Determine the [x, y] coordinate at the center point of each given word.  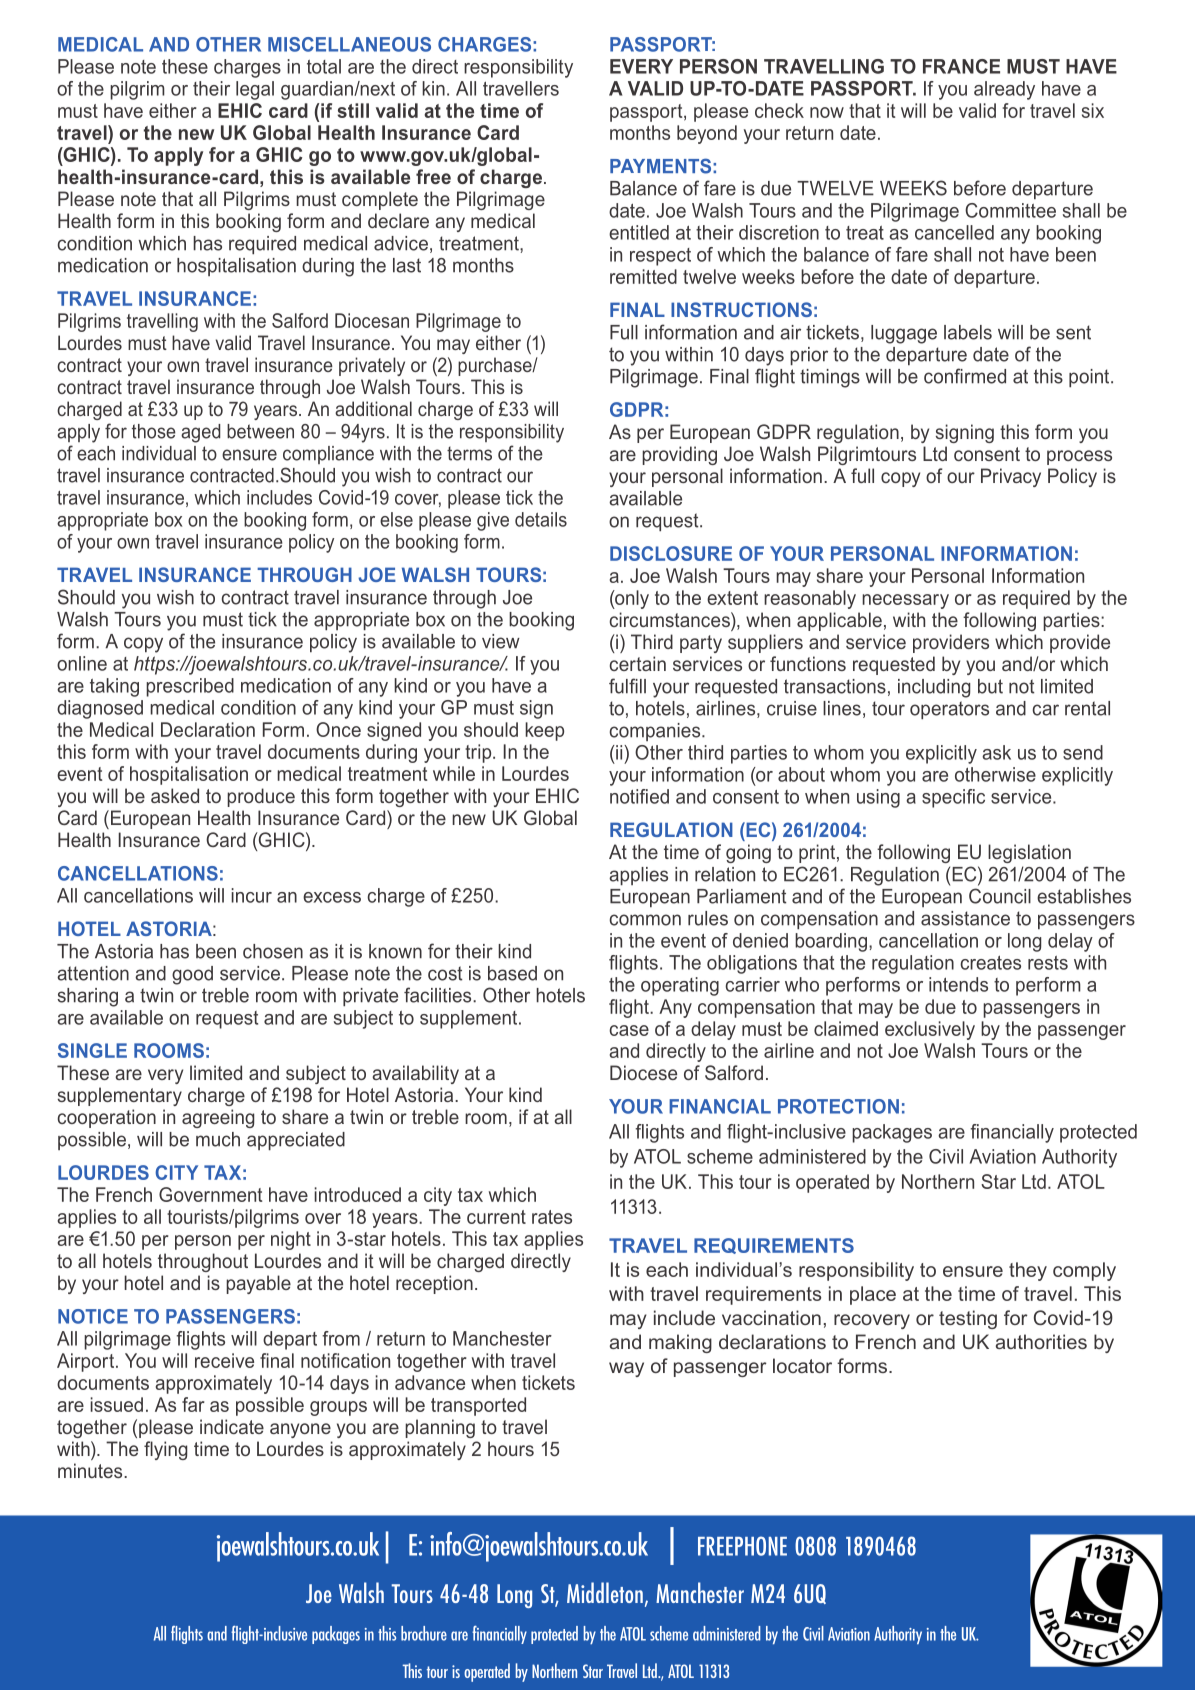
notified [639, 796]
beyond [707, 134]
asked [175, 795]
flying [165, 1450]
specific [953, 798]
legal [255, 90]
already [1004, 90]
